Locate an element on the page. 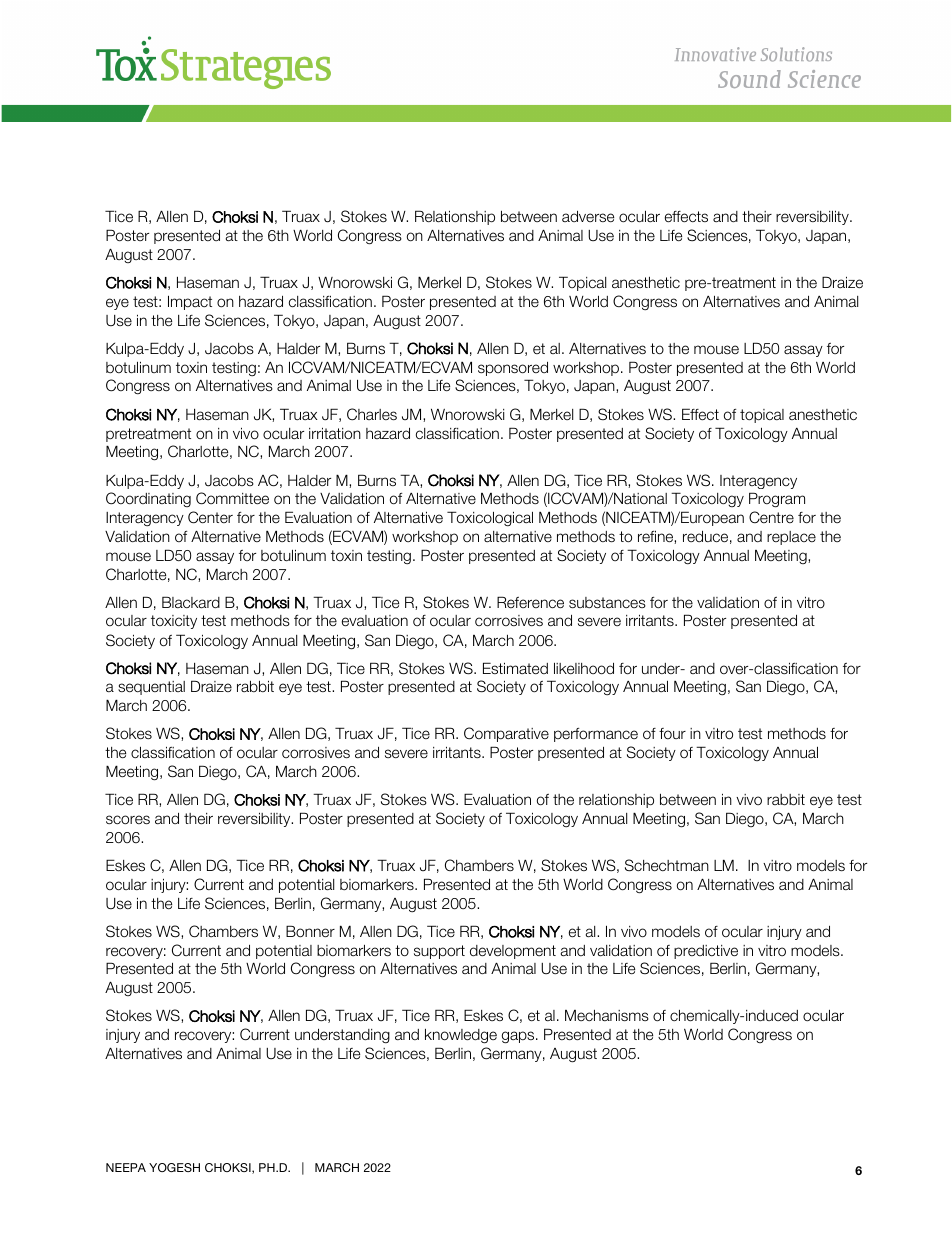  substances is located at coordinates (607, 602).
